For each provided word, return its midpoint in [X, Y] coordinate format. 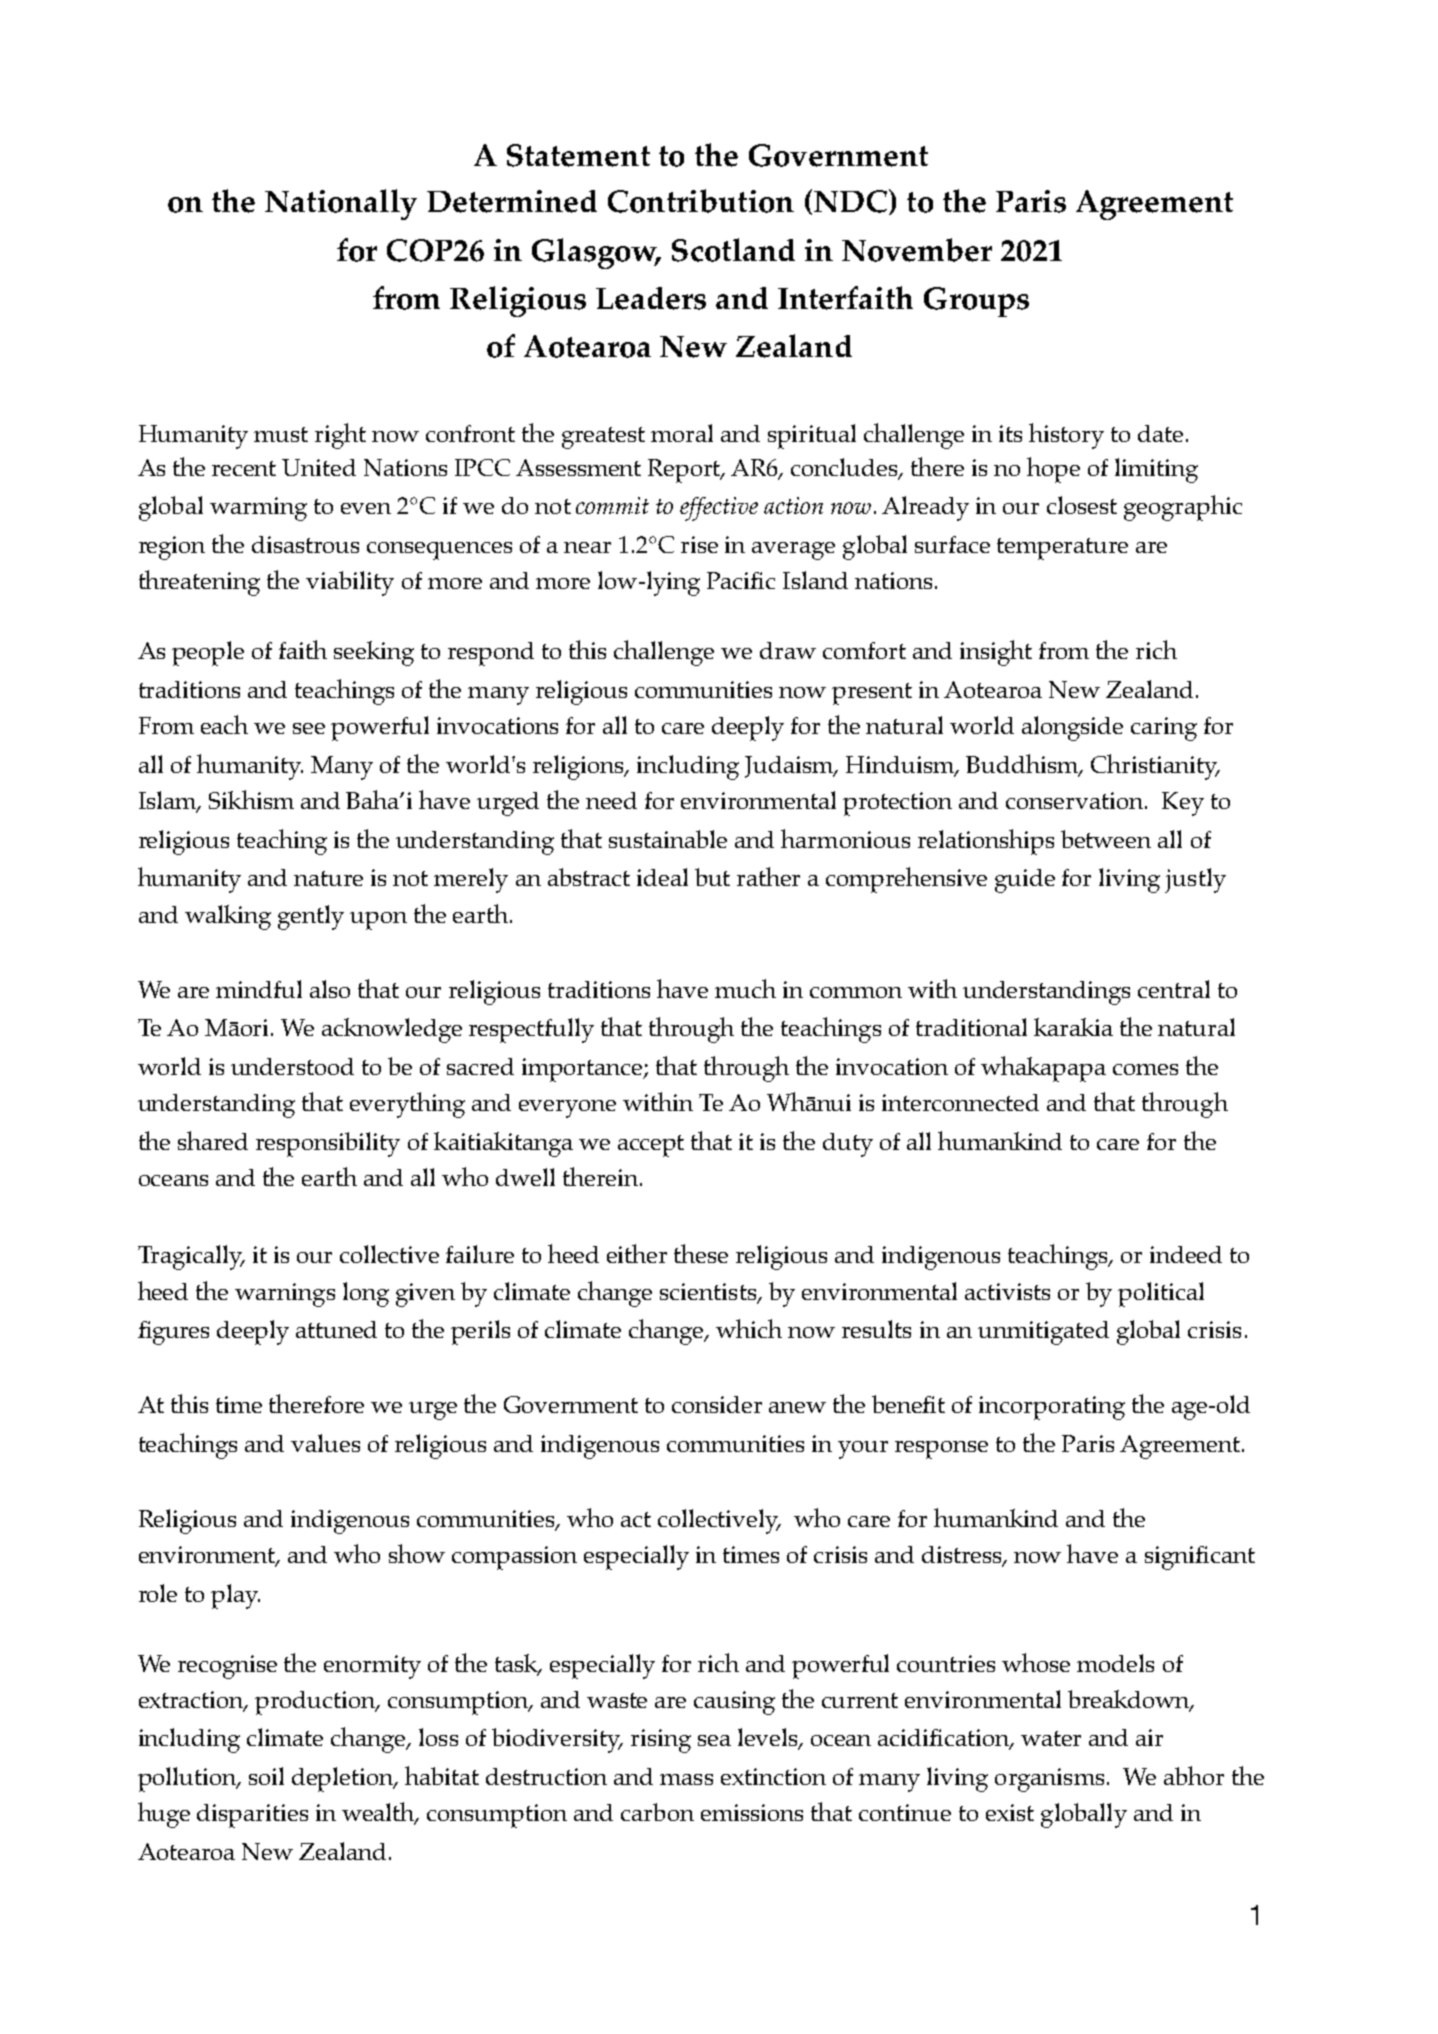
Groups [976, 302]
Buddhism [1023, 765]
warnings [285, 1295]
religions [580, 767]
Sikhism [251, 799]
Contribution [701, 201]
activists [1007, 1291]
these [701, 1253]
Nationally [341, 204]
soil [266, 1776]
